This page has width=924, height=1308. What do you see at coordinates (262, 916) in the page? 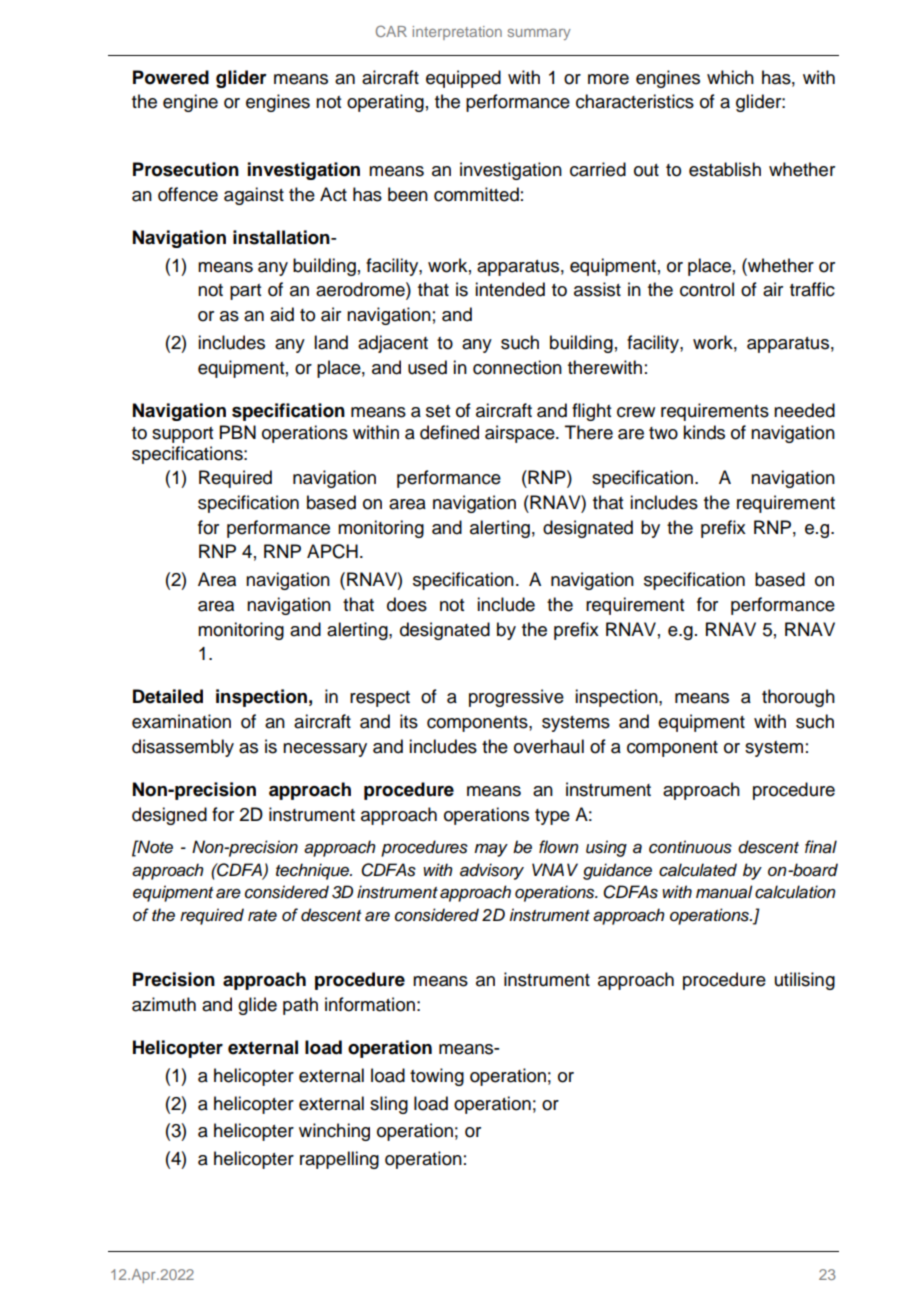
I see `rate` at bounding box center [262, 916].
